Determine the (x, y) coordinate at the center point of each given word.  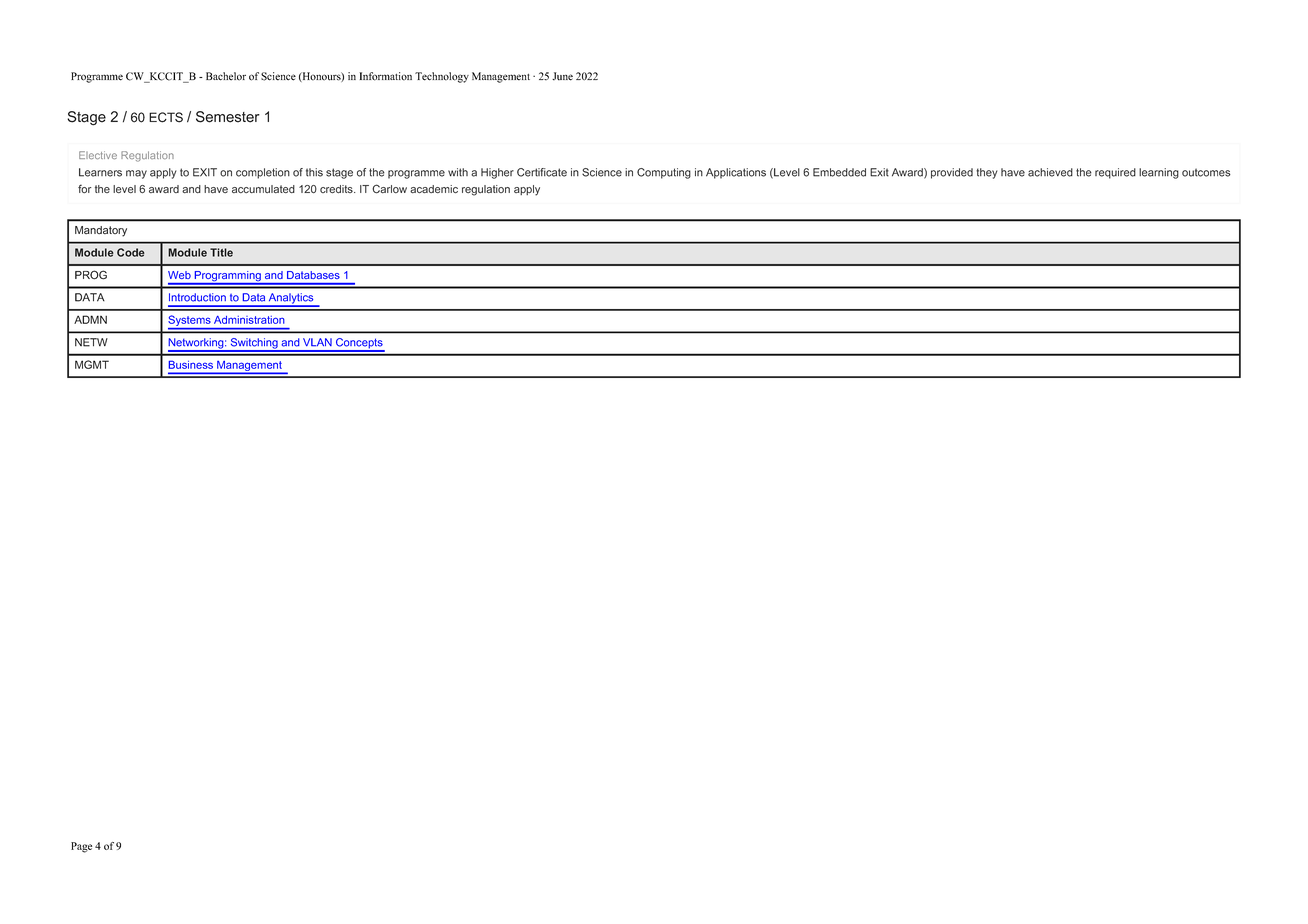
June (562, 76)
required (1115, 173)
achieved (1050, 172)
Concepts (359, 344)
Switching (254, 344)
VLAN (317, 342)
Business (191, 364)
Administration (249, 320)
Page (81, 847)
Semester (228, 117)
